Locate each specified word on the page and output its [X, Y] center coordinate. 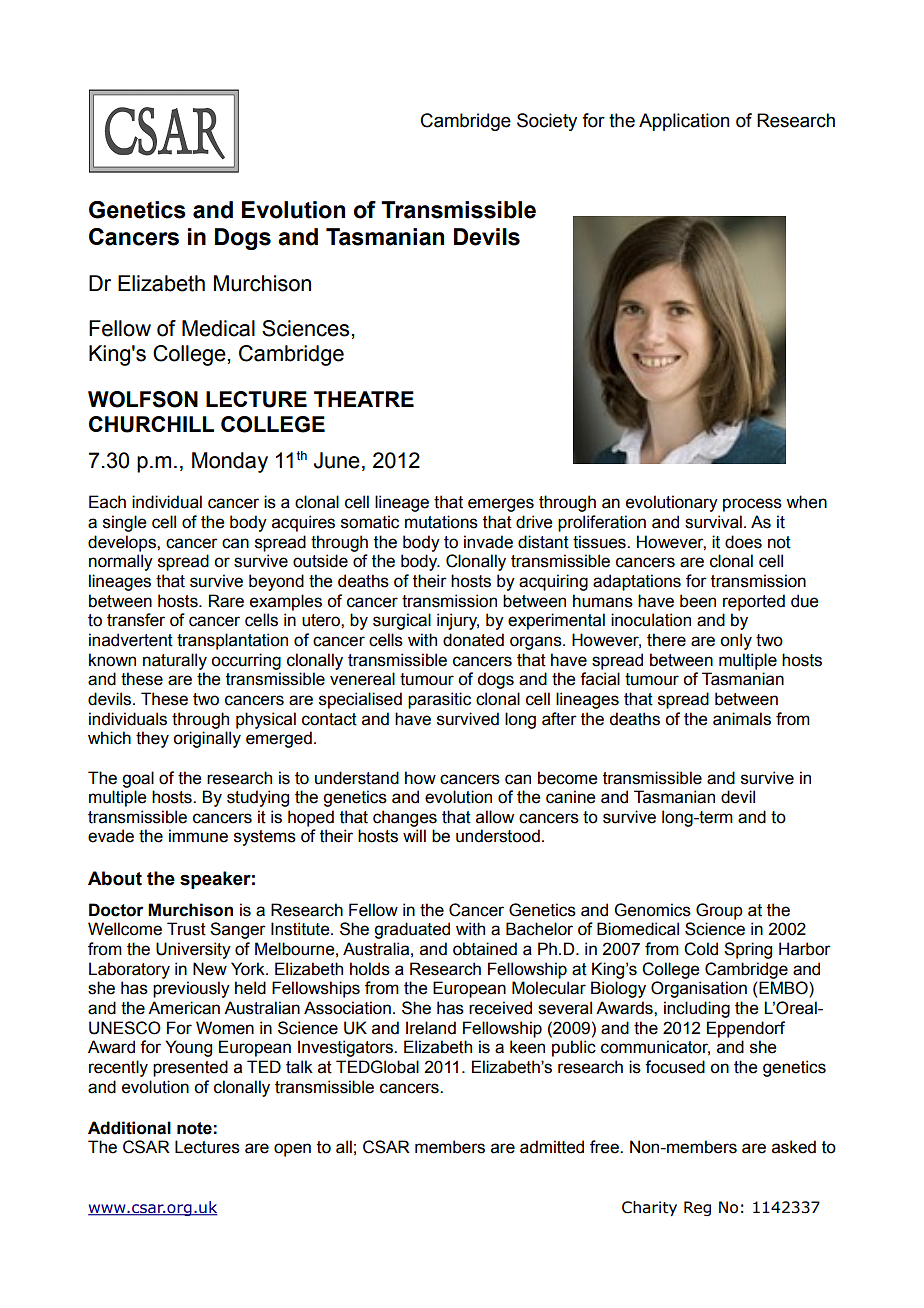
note [194, 1128]
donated [473, 640]
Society [547, 122]
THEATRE [364, 399]
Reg [697, 1208]
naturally [175, 661]
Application [684, 122]
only [736, 641]
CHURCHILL [151, 424]
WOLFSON [143, 399]
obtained [485, 949]
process [752, 505]
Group [719, 911]
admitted [552, 1147]
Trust [186, 929]
